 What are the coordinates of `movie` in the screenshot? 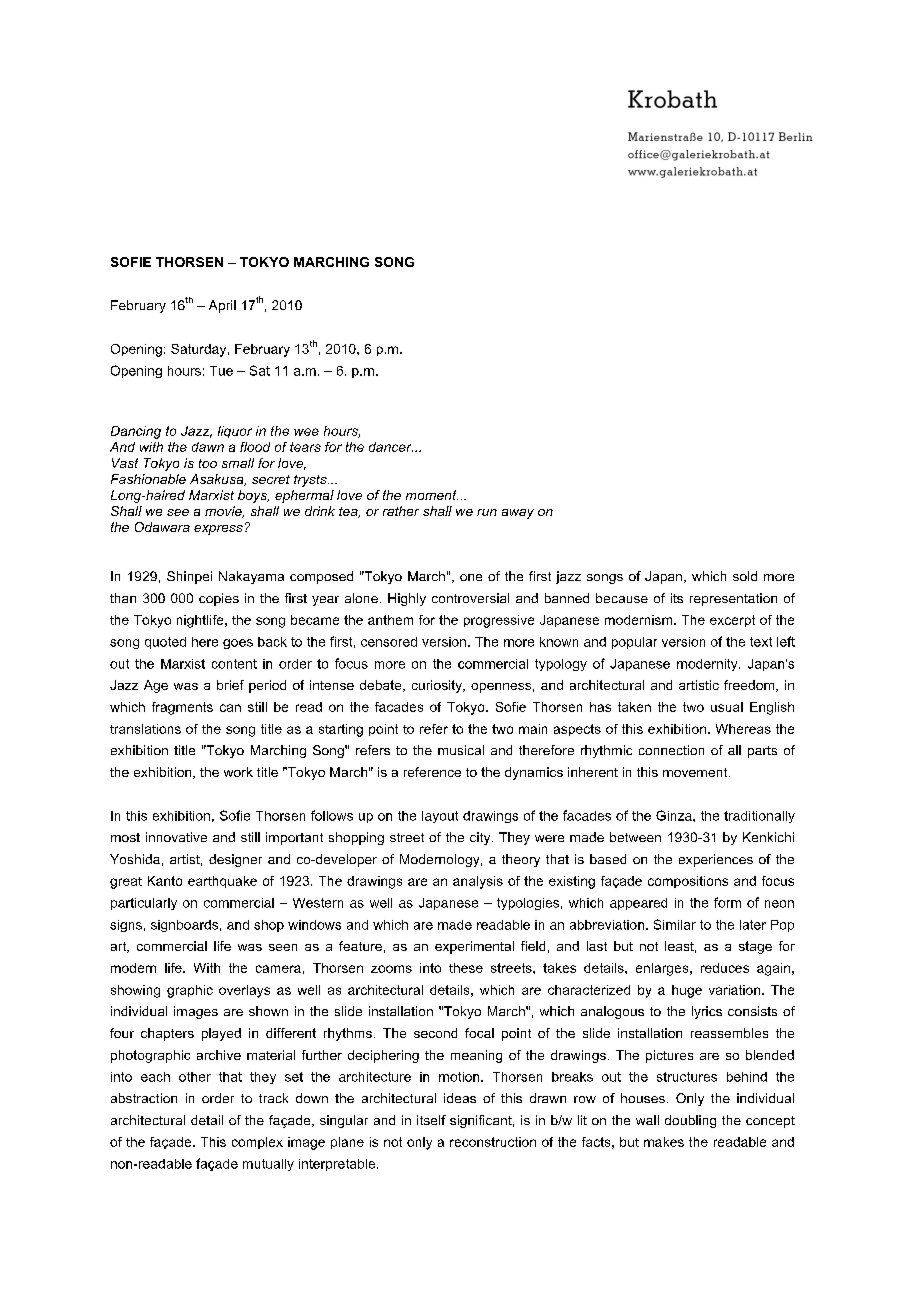 It's located at (224, 512).
